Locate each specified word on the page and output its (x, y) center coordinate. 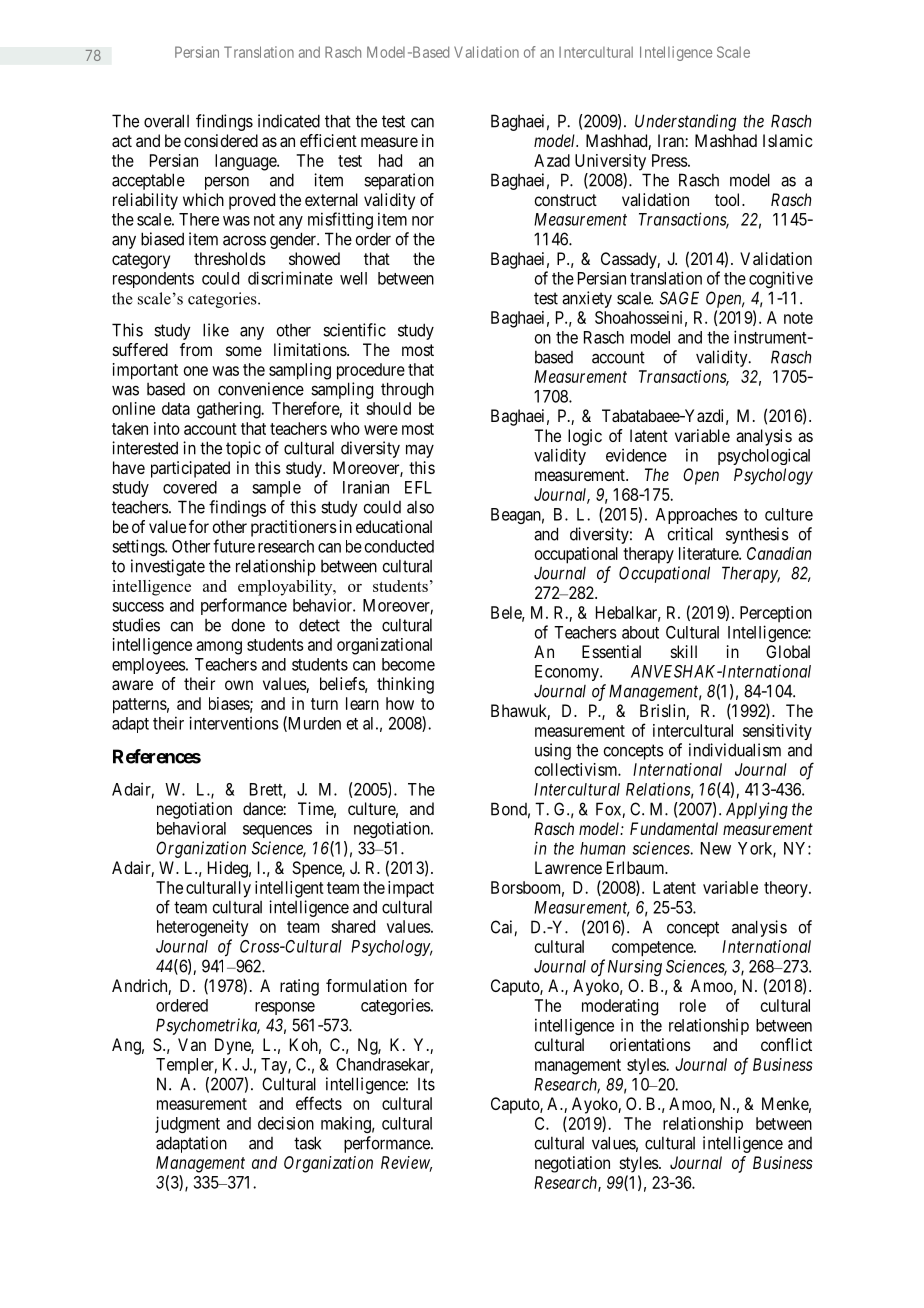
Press (670, 160)
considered (221, 140)
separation (399, 181)
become (408, 664)
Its (426, 1084)
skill (684, 651)
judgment (187, 1124)
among (219, 648)
